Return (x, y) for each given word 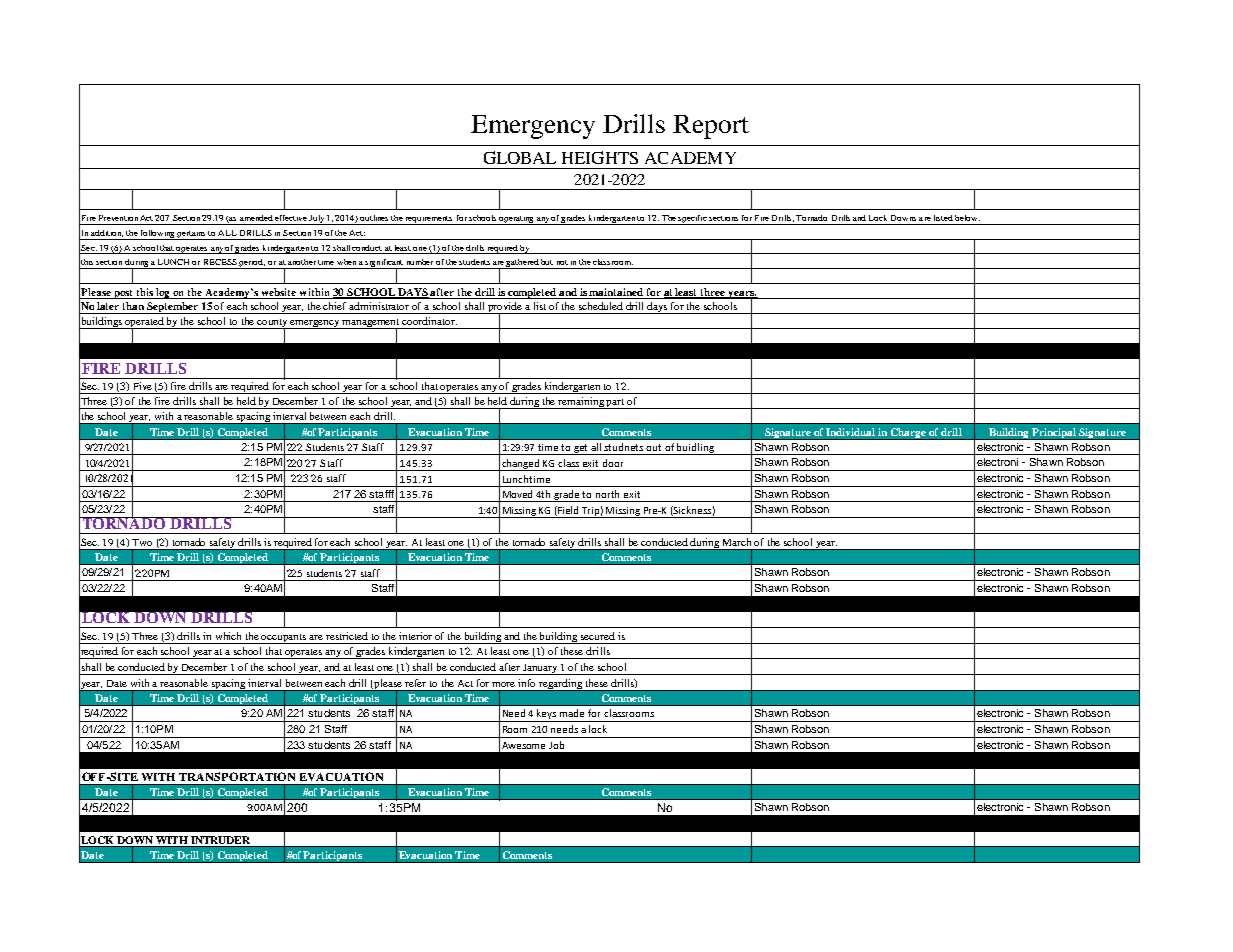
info (526, 683)
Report (711, 127)
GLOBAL (520, 157)
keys (547, 715)
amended (256, 218)
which (228, 636)
